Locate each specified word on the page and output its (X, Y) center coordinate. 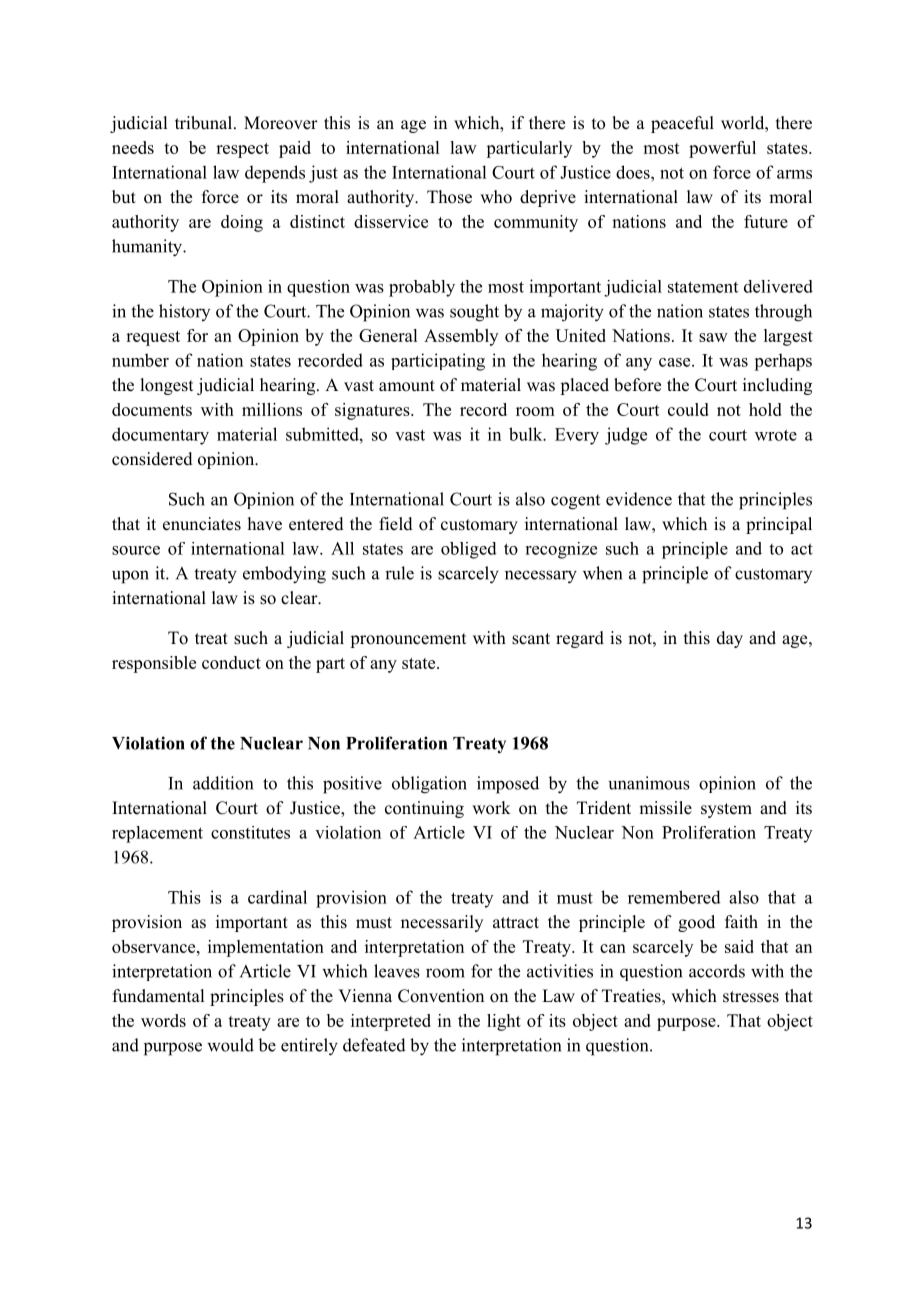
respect (242, 150)
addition (223, 783)
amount (407, 386)
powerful (722, 149)
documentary (160, 436)
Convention (441, 996)
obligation (429, 785)
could (688, 409)
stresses (751, 997)
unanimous (649, 783)
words (163, 1020)
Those (449, 197)
